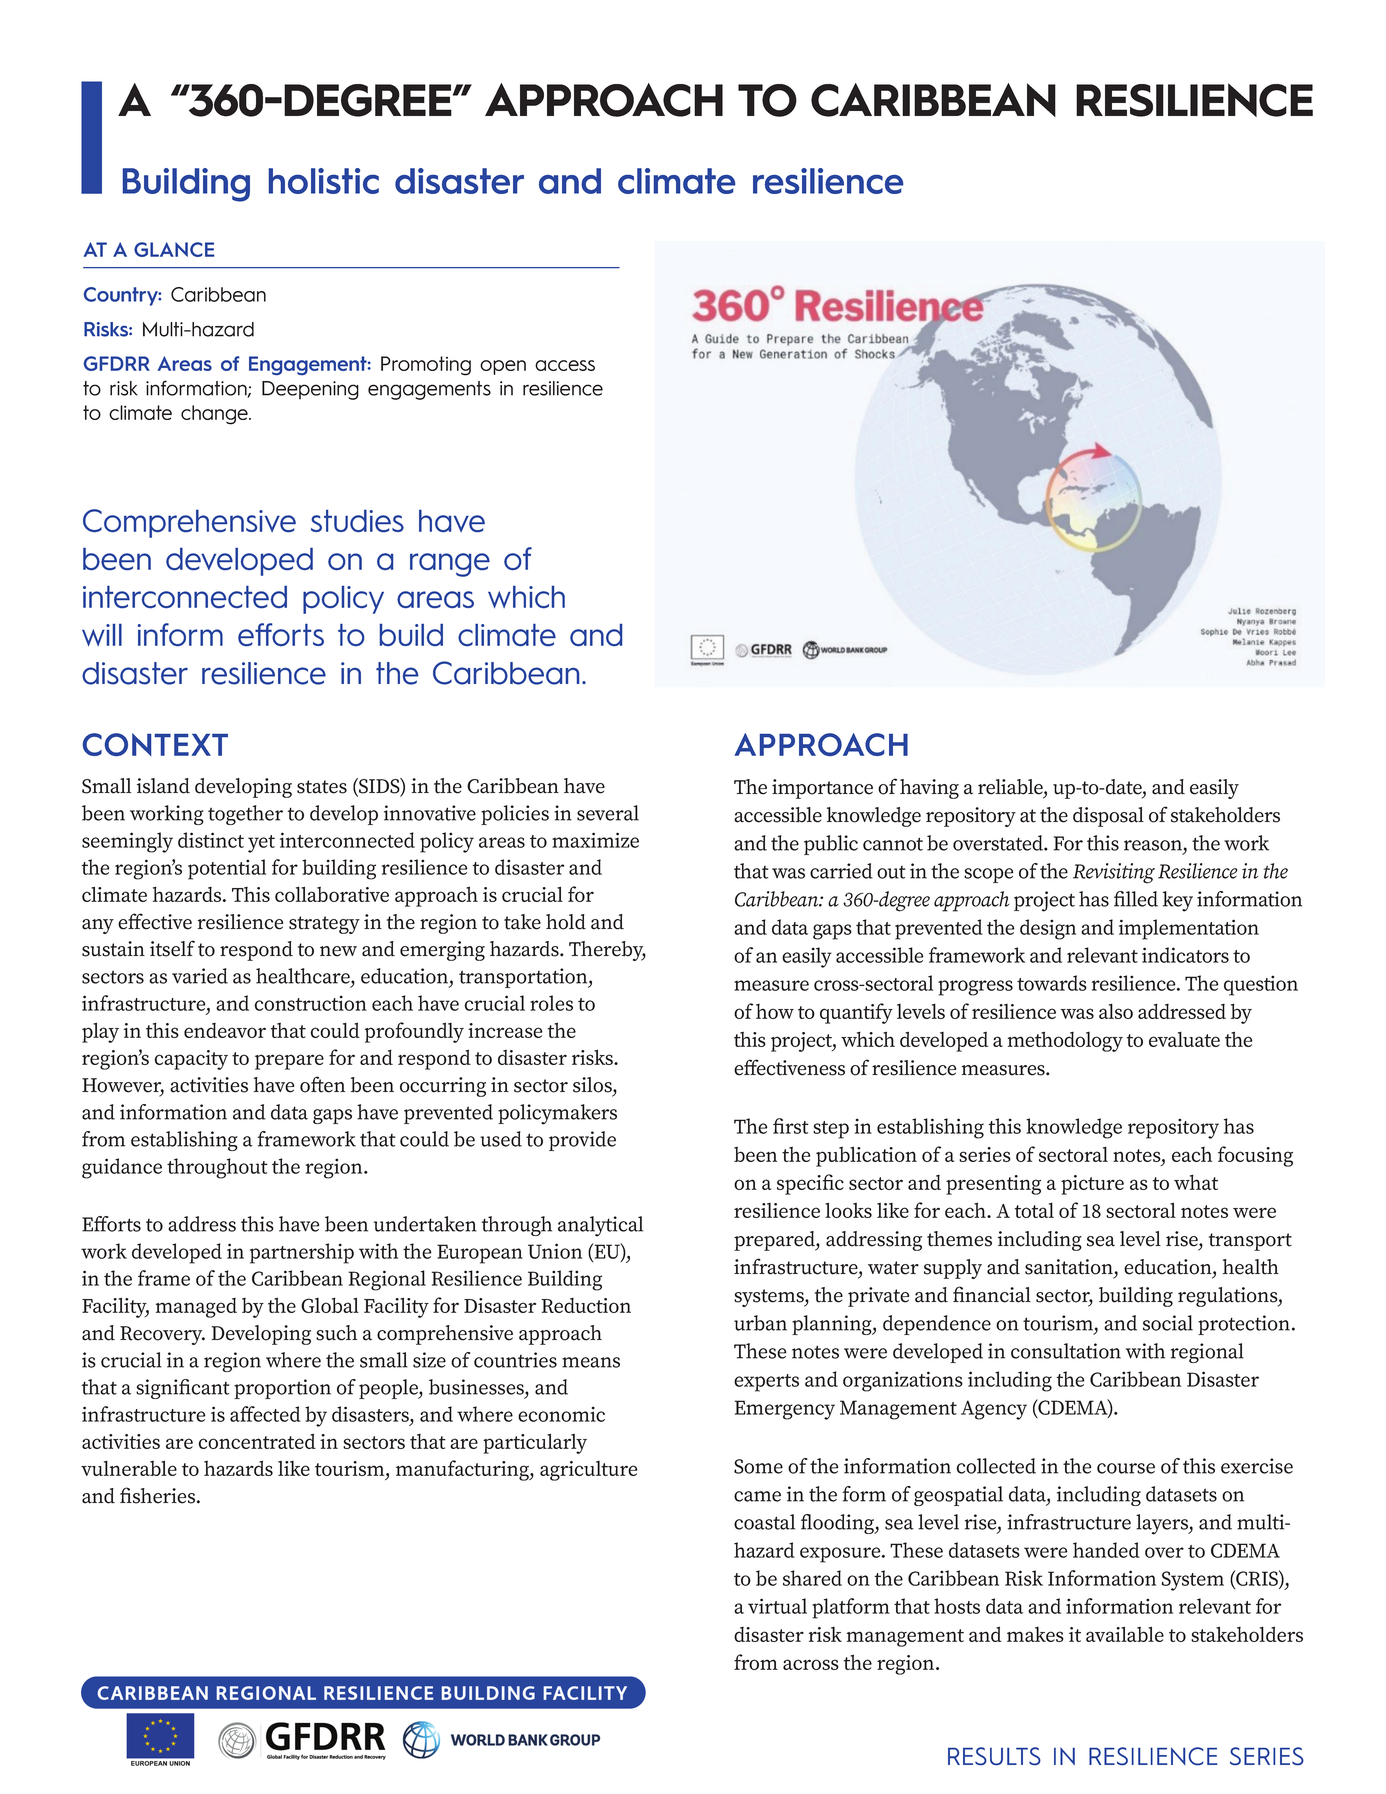 Image resolution: width=1386 pixels, height=1794 pixels. What do you see at coordinates (200, 976) in the screenshot?
I see `varied` at bounding box center [200, 976].
